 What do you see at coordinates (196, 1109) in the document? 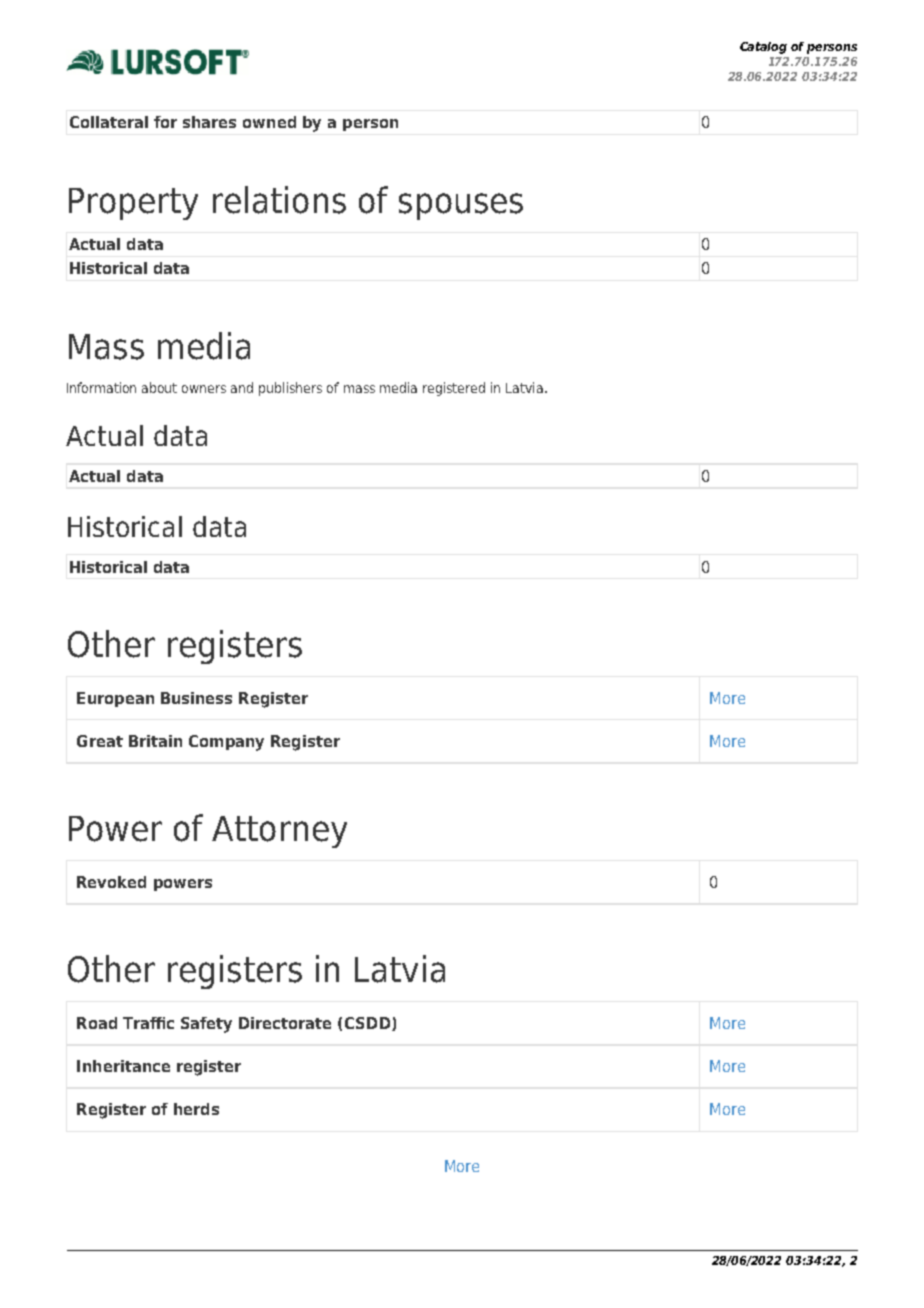
I see `herds` at bounding box center [196, 1109].
